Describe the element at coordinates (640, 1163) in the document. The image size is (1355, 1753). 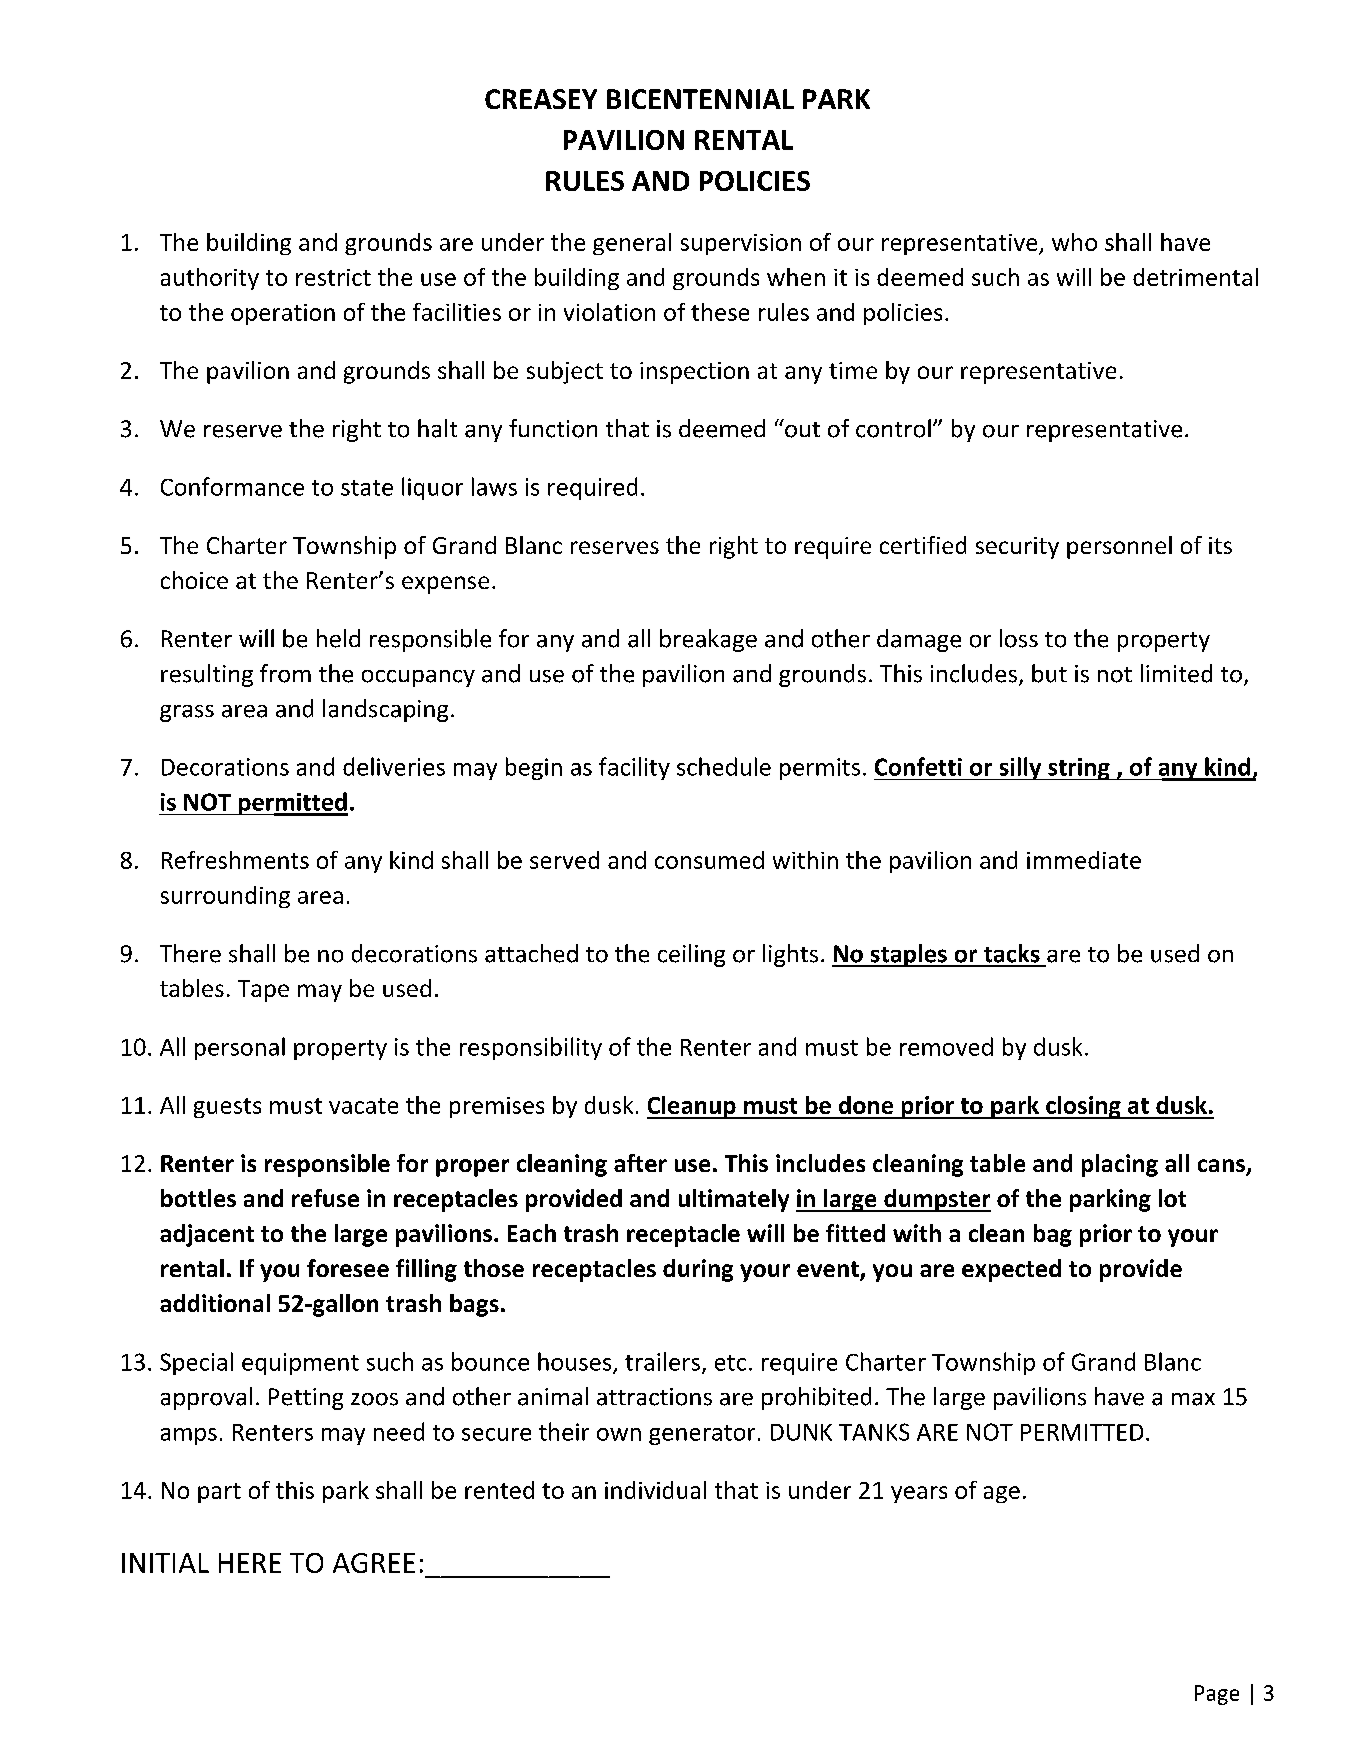
I see `after` at that location.
